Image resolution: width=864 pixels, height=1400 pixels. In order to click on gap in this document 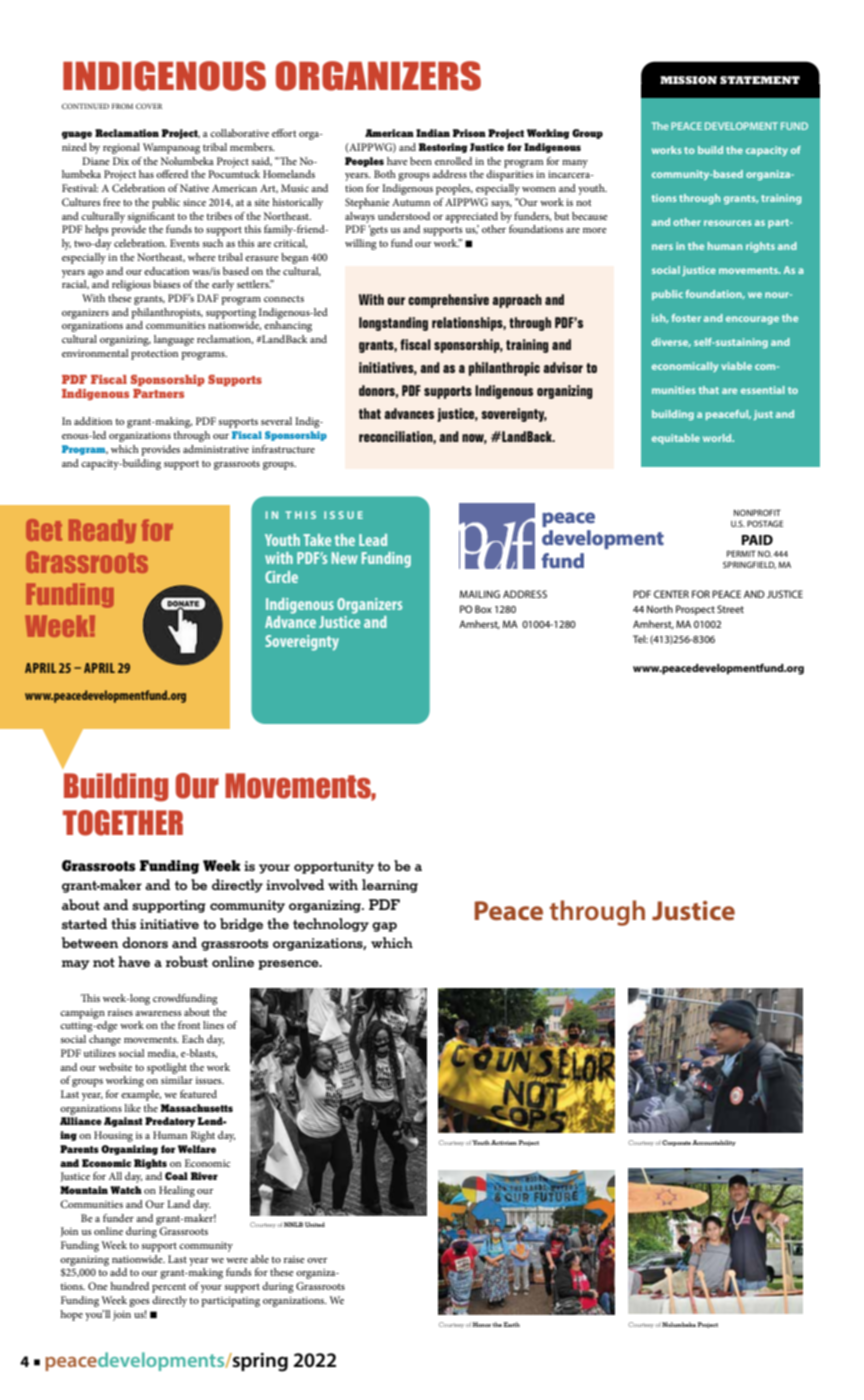, I will do `click(384, 927)`.
